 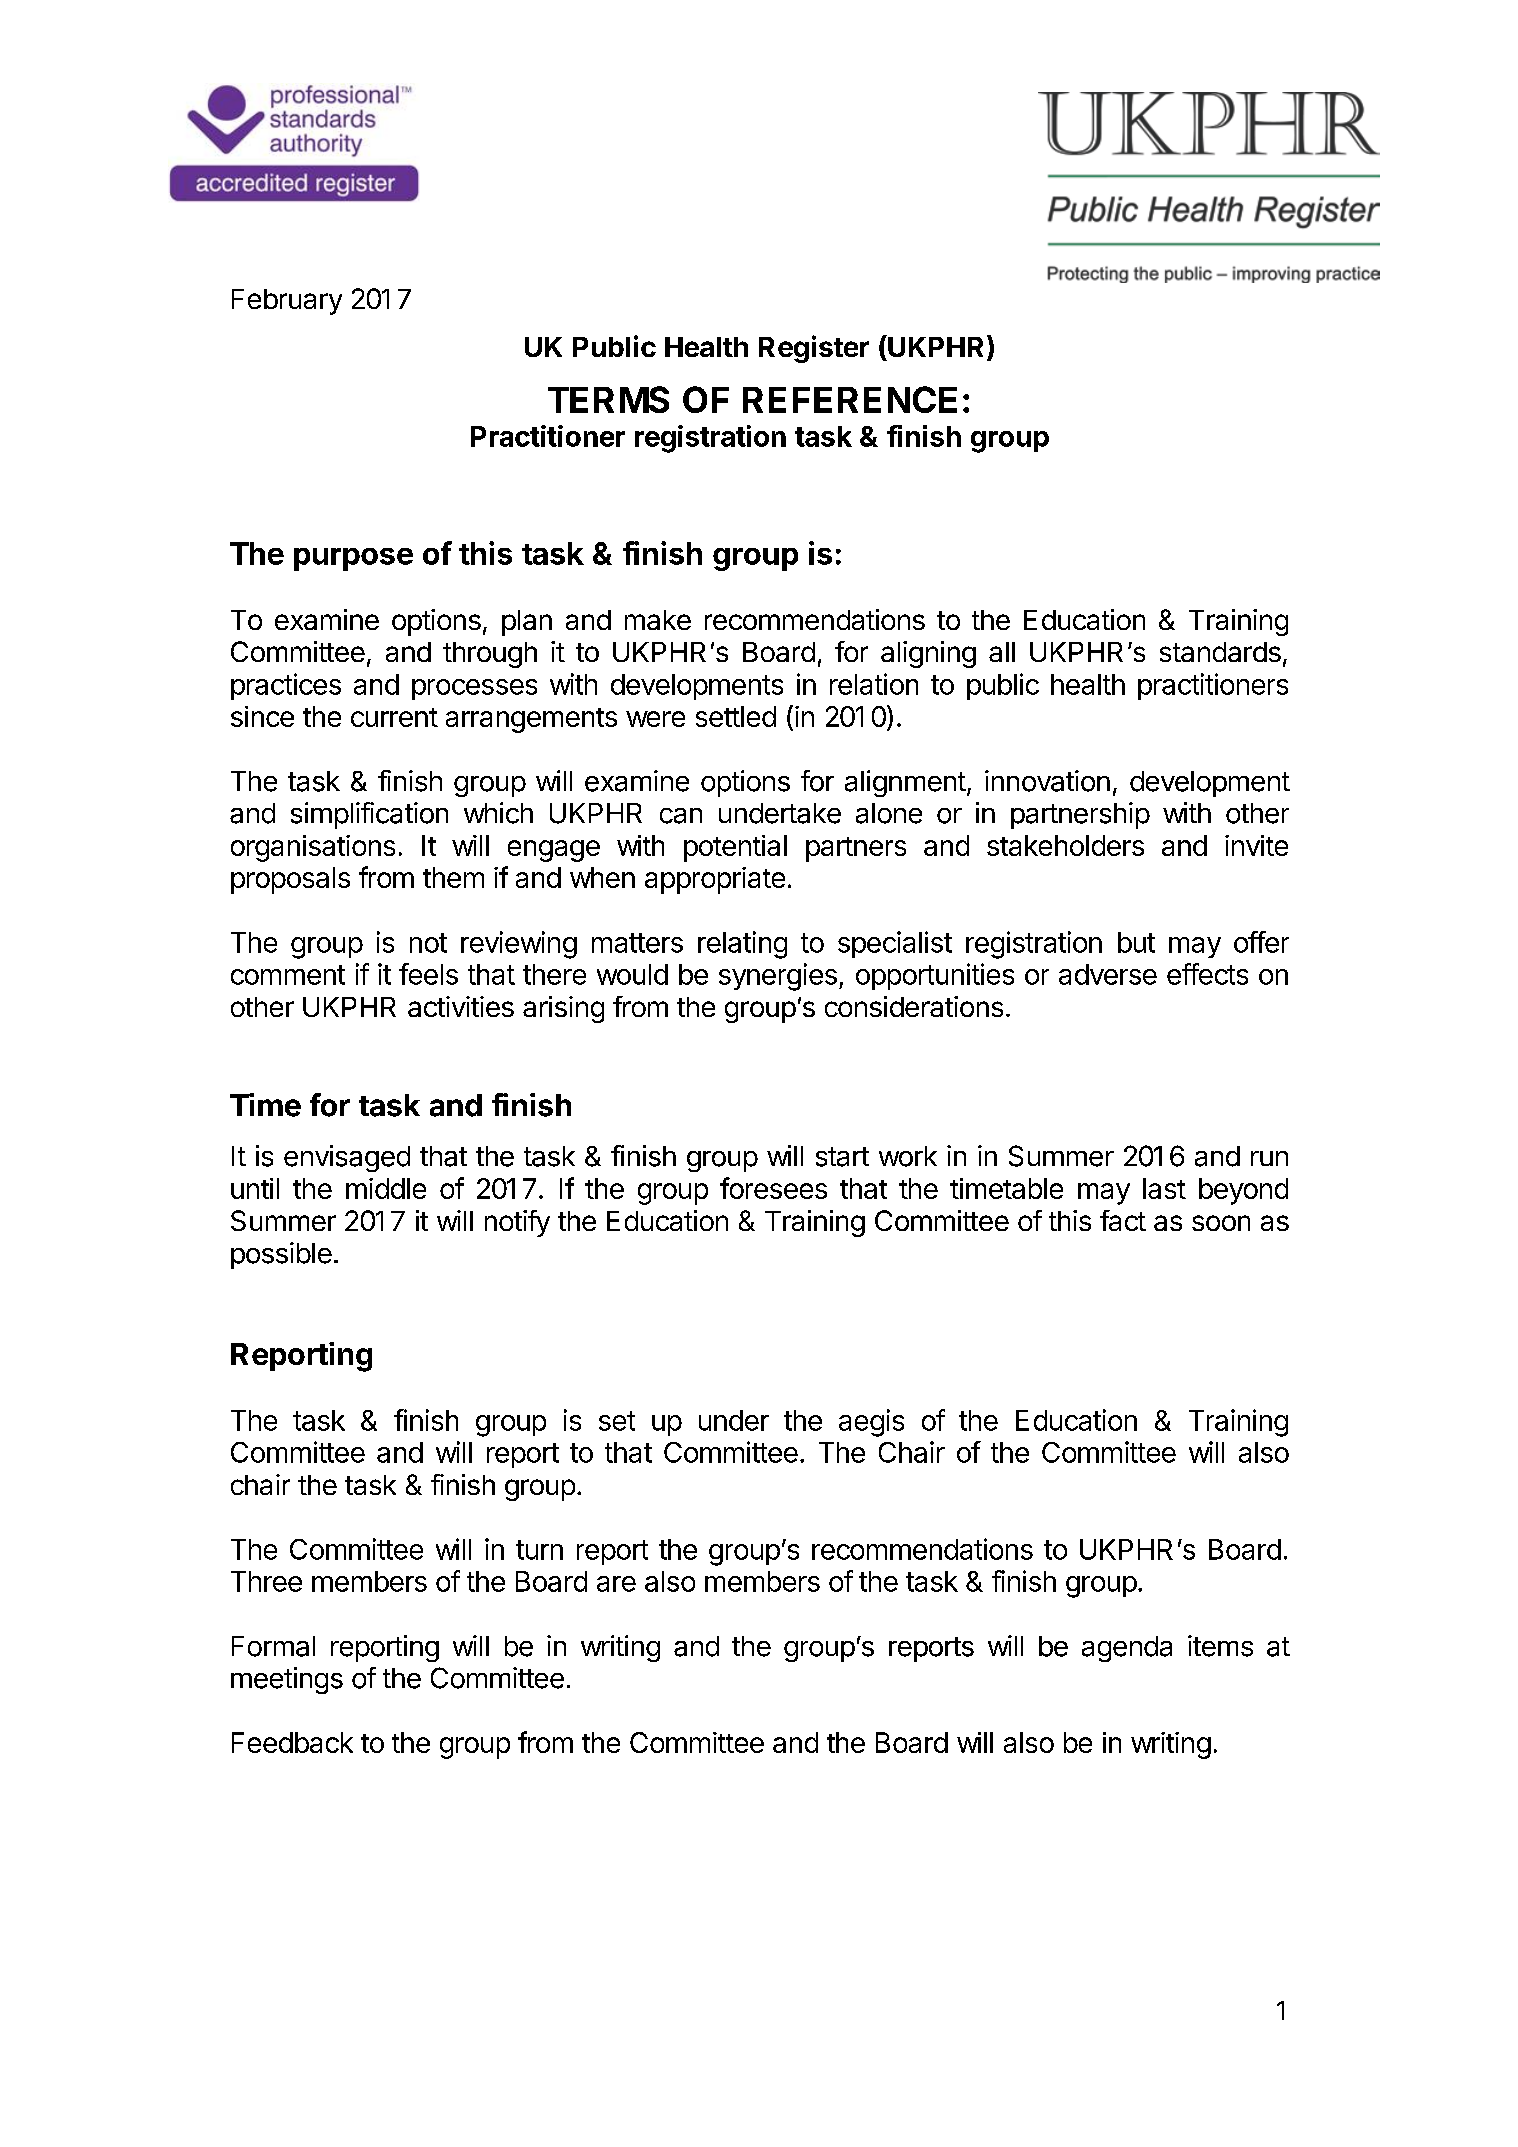 What do you see at coordinates (369, 815) in the screenshot?
I see `simplification` at bounding box center [369, 815].
